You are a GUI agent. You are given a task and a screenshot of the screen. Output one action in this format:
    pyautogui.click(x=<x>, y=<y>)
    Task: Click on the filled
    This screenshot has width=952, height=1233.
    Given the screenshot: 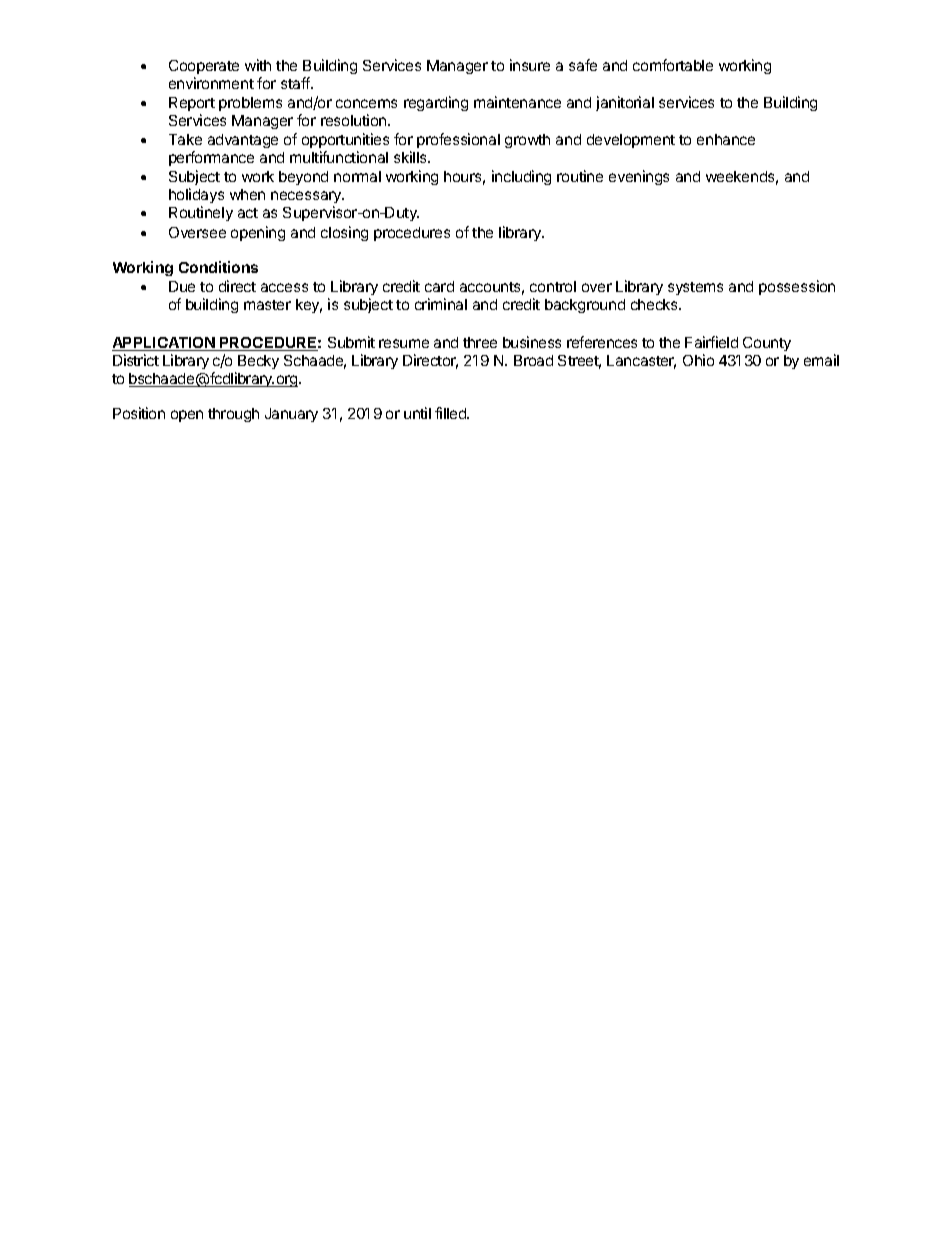 What is the action you would take?
    pyautogui.click(x=452, y=413)
